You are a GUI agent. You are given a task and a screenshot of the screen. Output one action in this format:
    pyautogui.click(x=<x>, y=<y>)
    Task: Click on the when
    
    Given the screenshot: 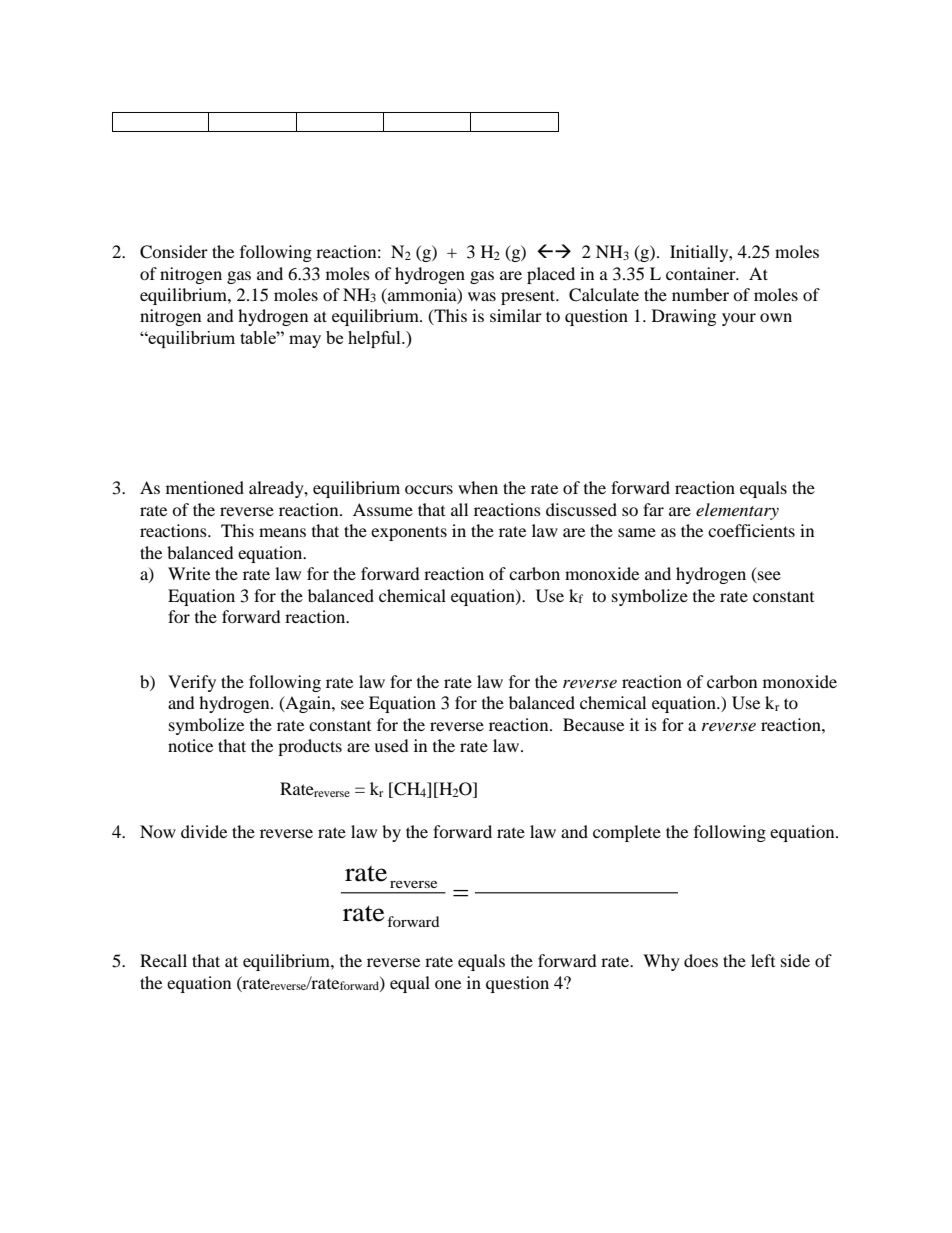 What is the action you would take?
    pyautogui.click(x=478, y=487)
